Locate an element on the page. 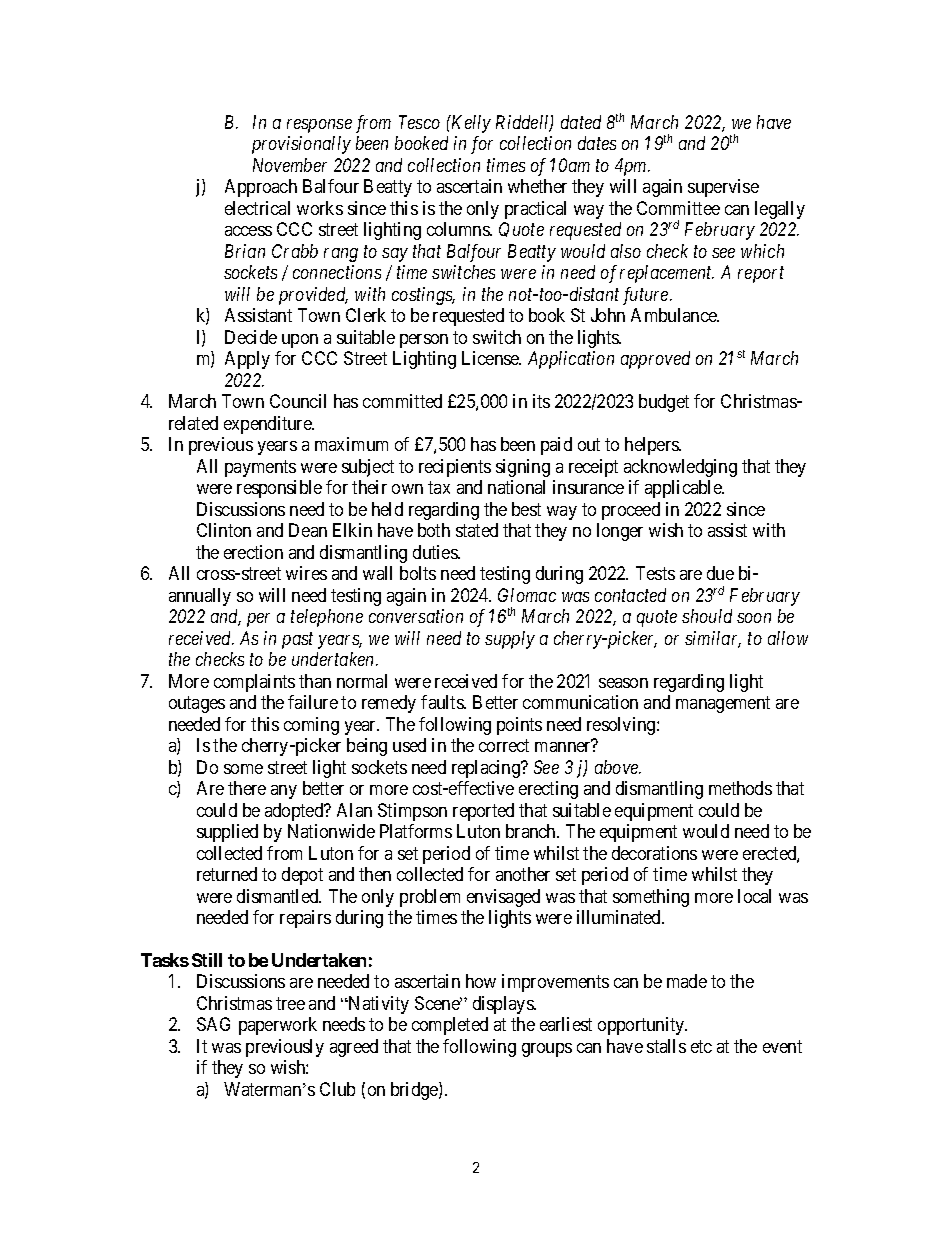  methods is located at coordinates (740, 788).
